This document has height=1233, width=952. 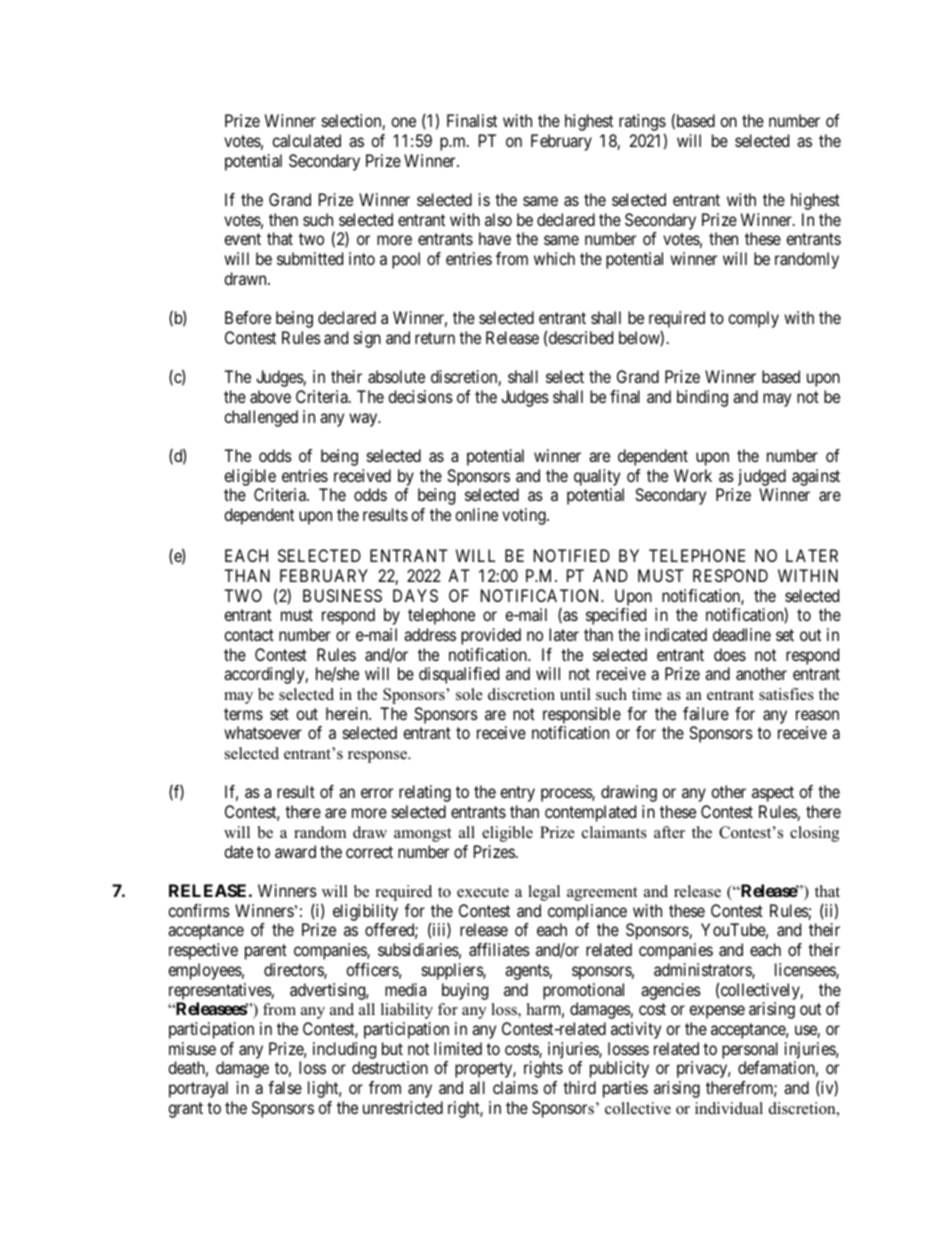 I want to click on false, so click(x=285, y=1087).
